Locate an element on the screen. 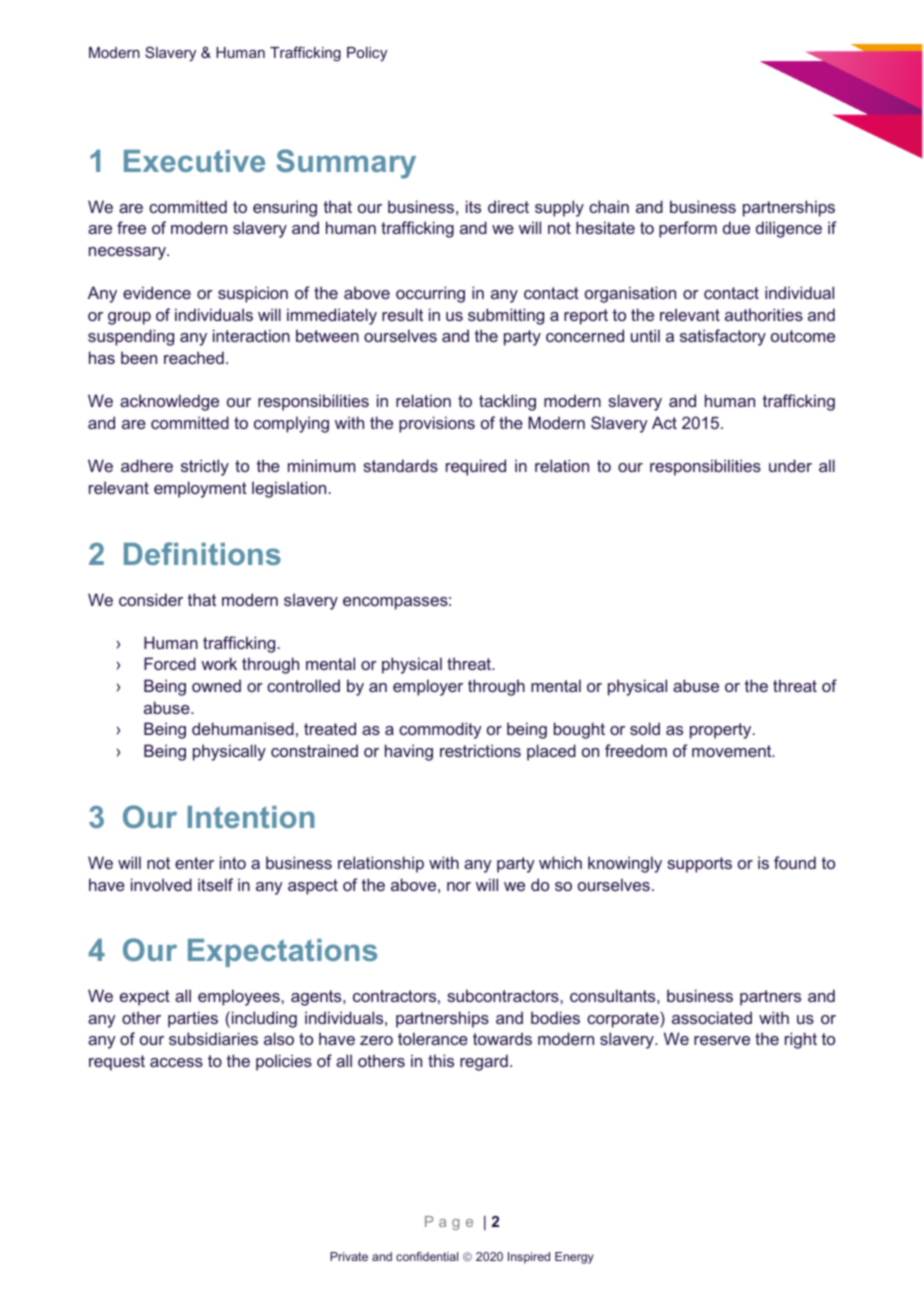  Private is located at coordinates (349, 1256).
